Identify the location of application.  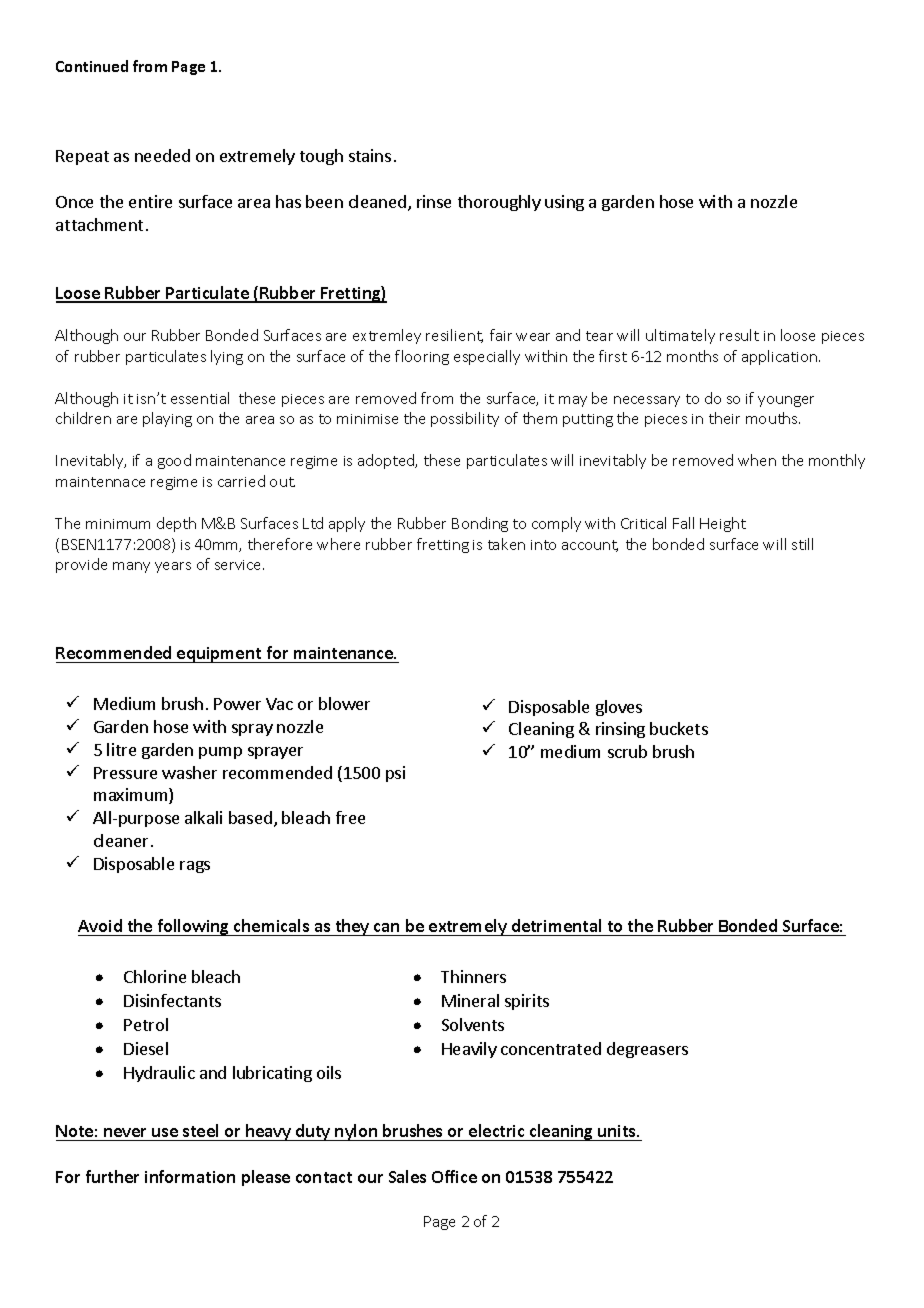
(779, 357).
